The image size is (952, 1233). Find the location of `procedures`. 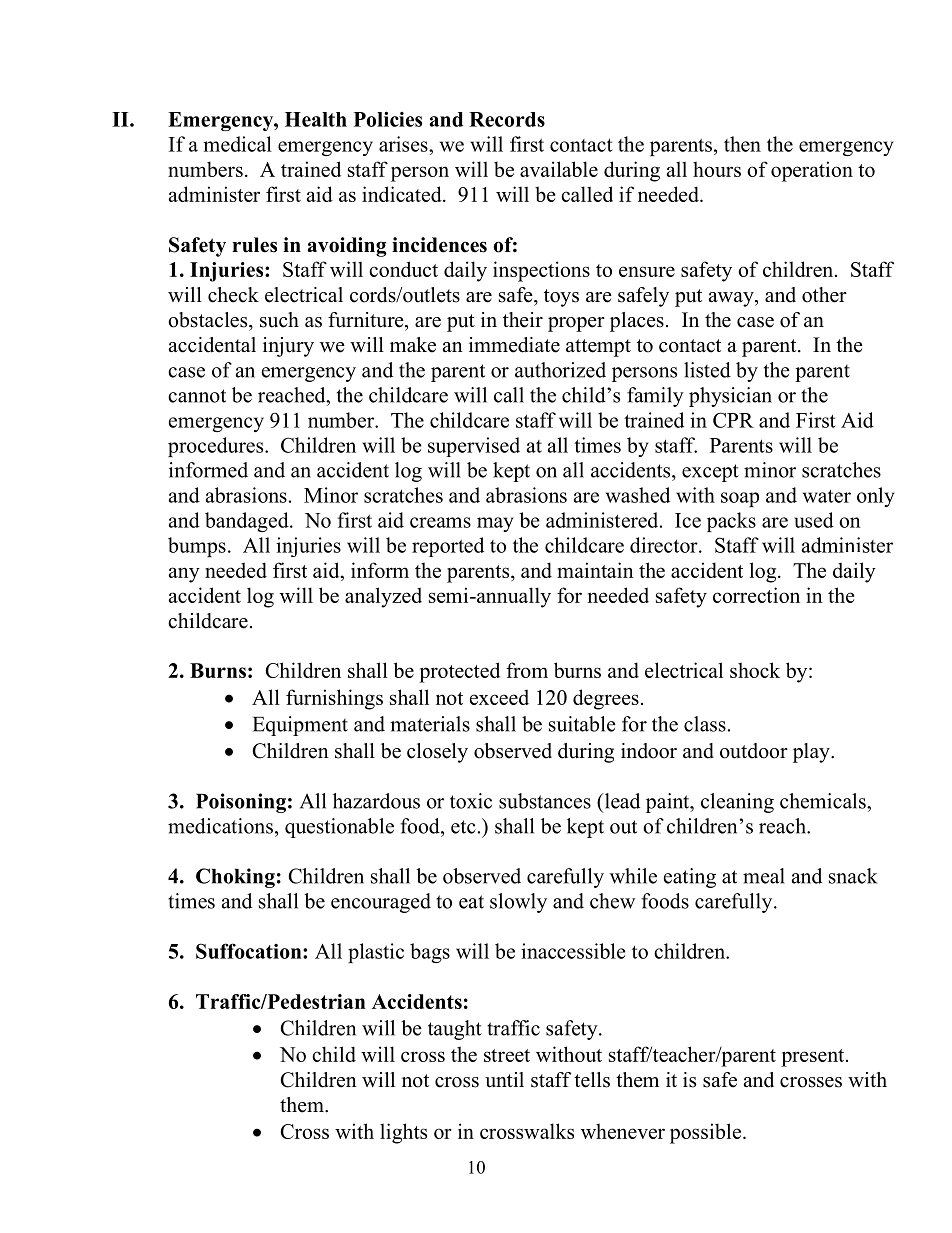

procedures is located at coordinates (217, 447).
